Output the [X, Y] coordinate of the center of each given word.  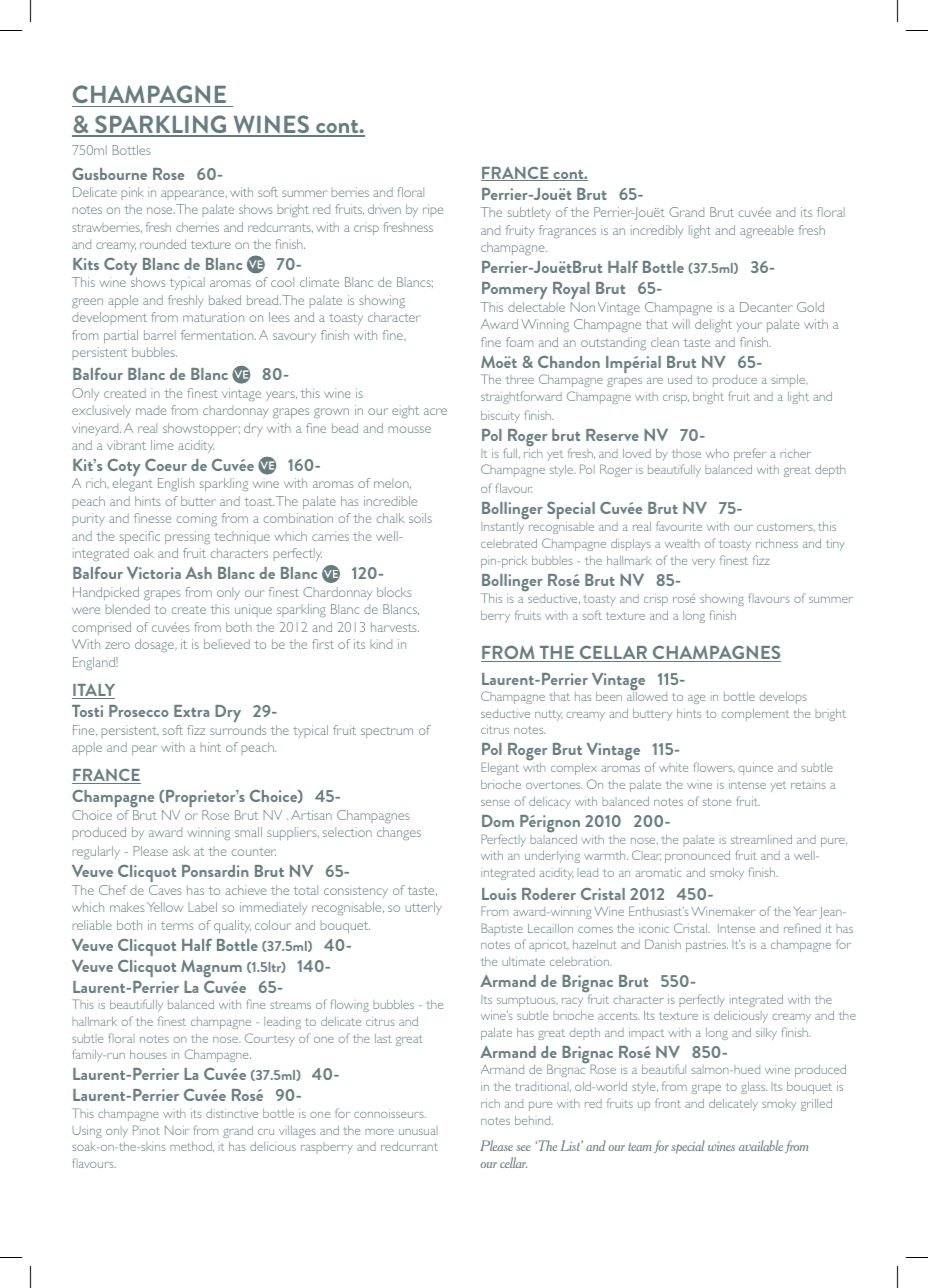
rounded [163, 244]
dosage [155, 645]
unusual [418, 1130]
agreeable [767, 231]
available [761, 1145]
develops [783, 698]
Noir [177, 1130]
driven [384, 209]
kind [381, 644]
